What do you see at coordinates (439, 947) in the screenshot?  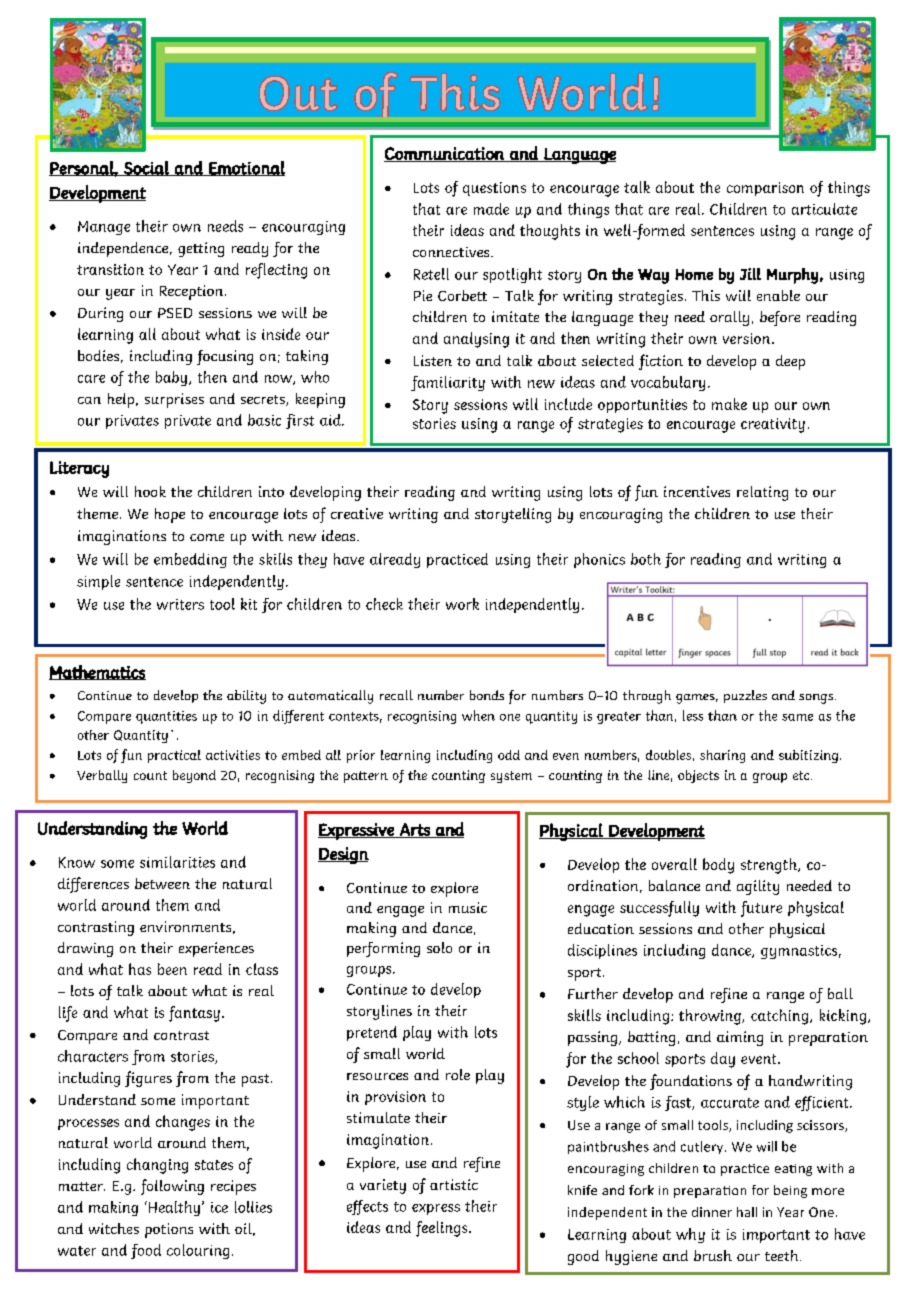 I see `solo` at bounding box center [439, 947].
